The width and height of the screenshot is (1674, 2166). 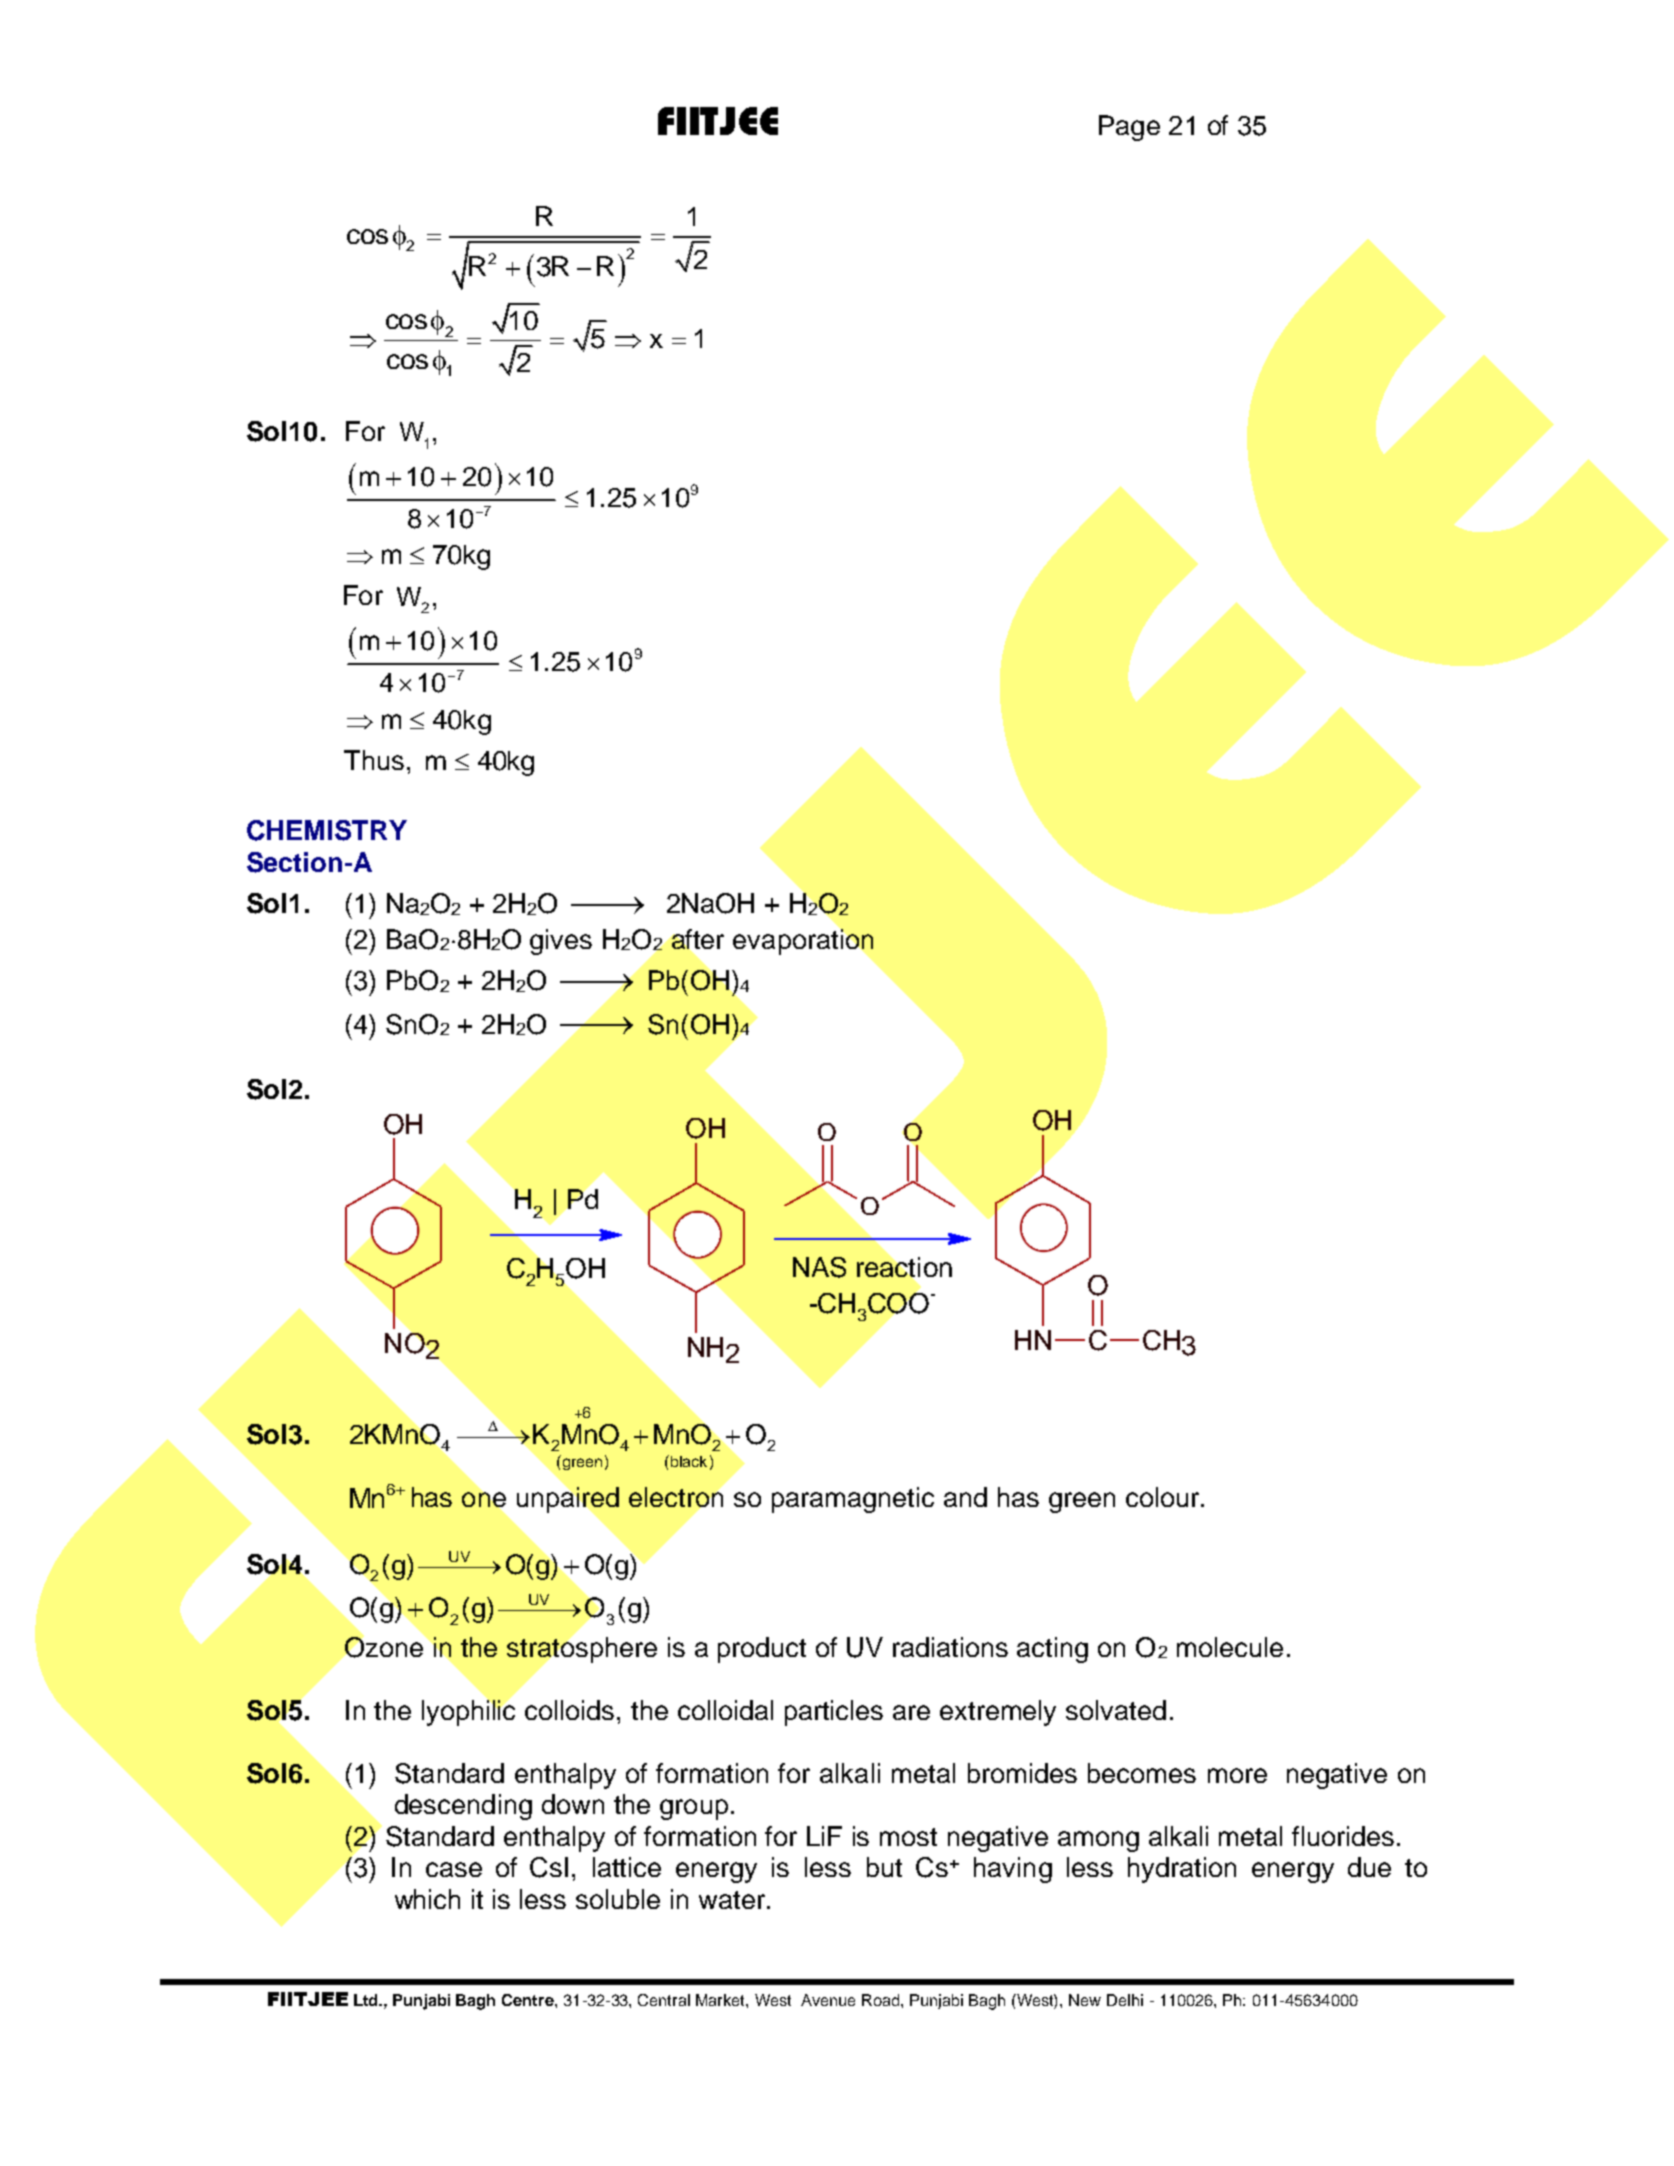 What do you see at coordinates (698, 939) in the screenshot?
I see `after` at bounding box center [698, 939].
